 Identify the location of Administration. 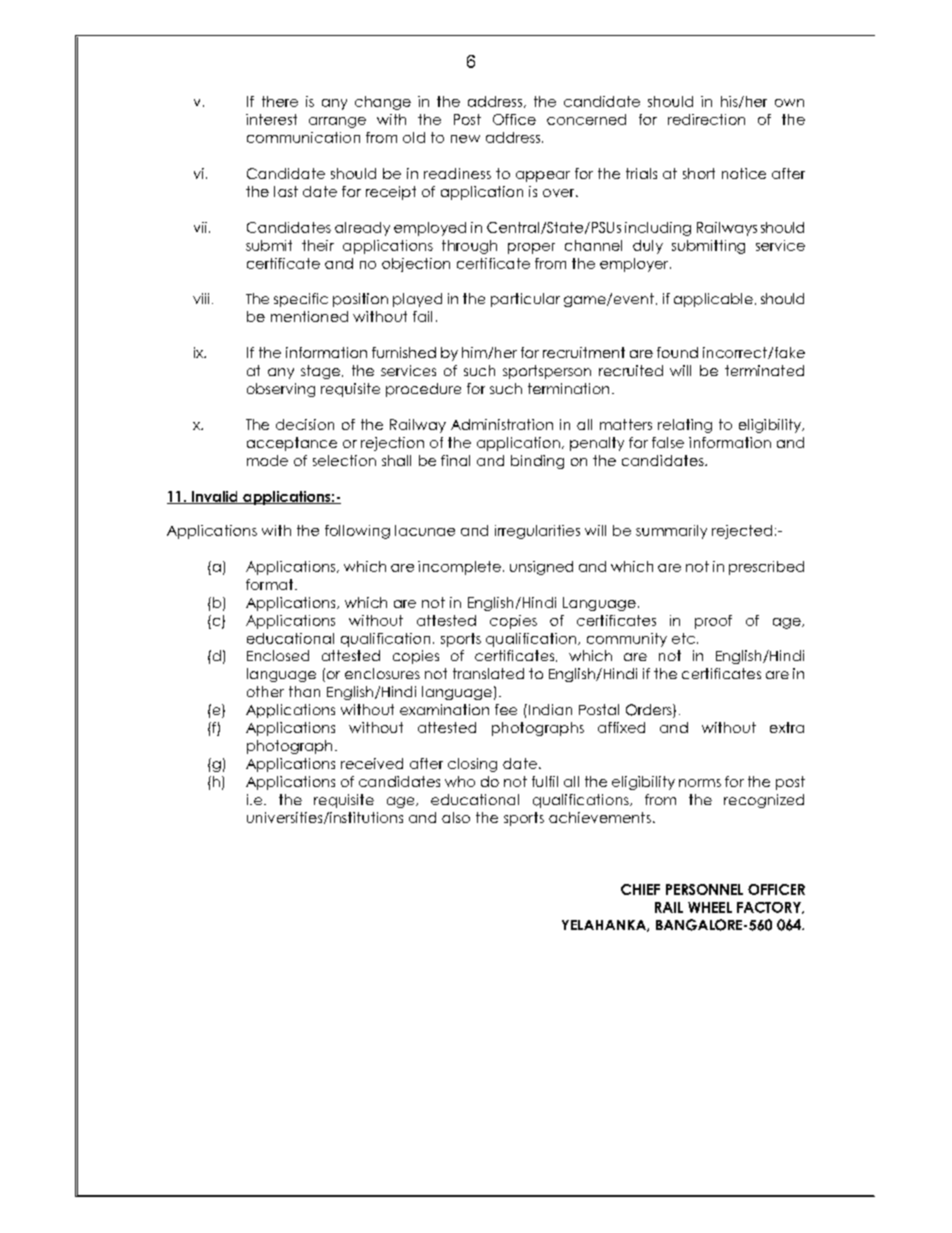
(502, 424).
